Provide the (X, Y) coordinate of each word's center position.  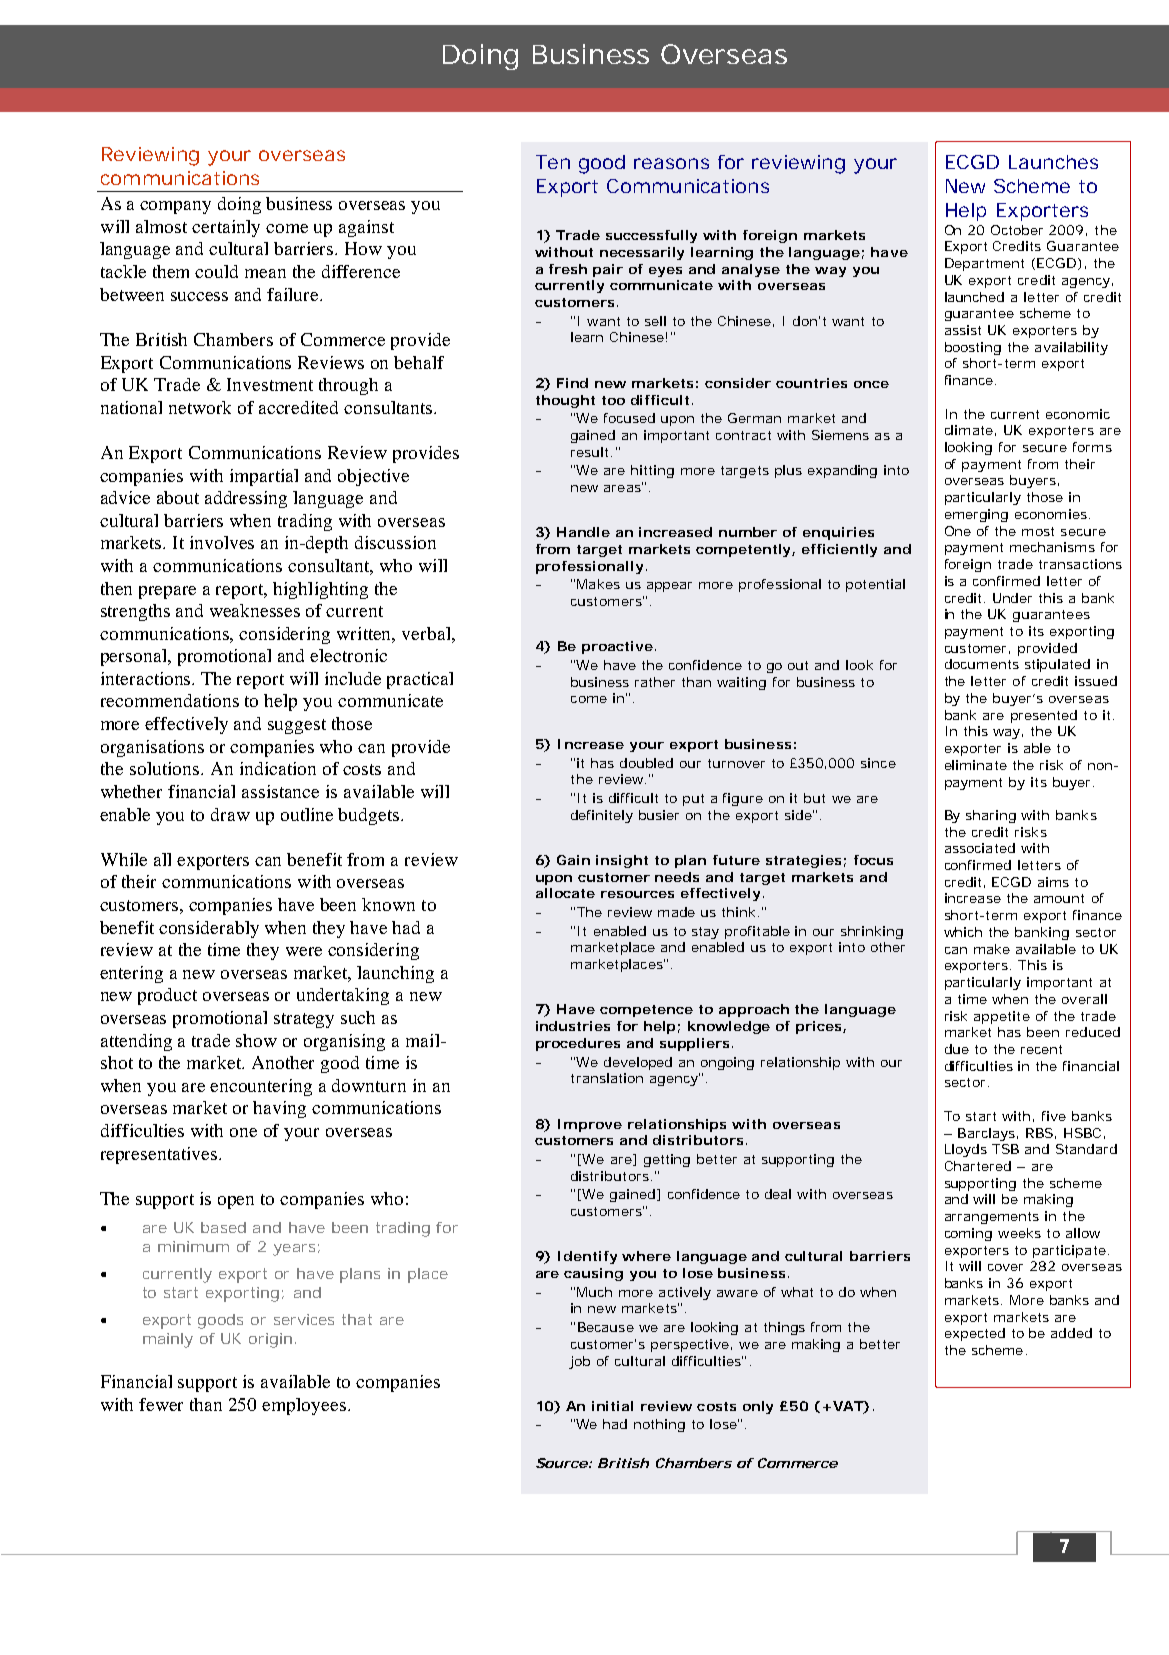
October (1017, 230)
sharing (991, 816)
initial (612, 1406)
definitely (602, 816)
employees (305, 1406)
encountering (261, 1087)
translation (607, 1078)
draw (230, 814)
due (957, 1049)
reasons (671, 163)
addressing (246, 499)
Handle (583, 532)
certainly (226, 228)
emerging (976, 515)
